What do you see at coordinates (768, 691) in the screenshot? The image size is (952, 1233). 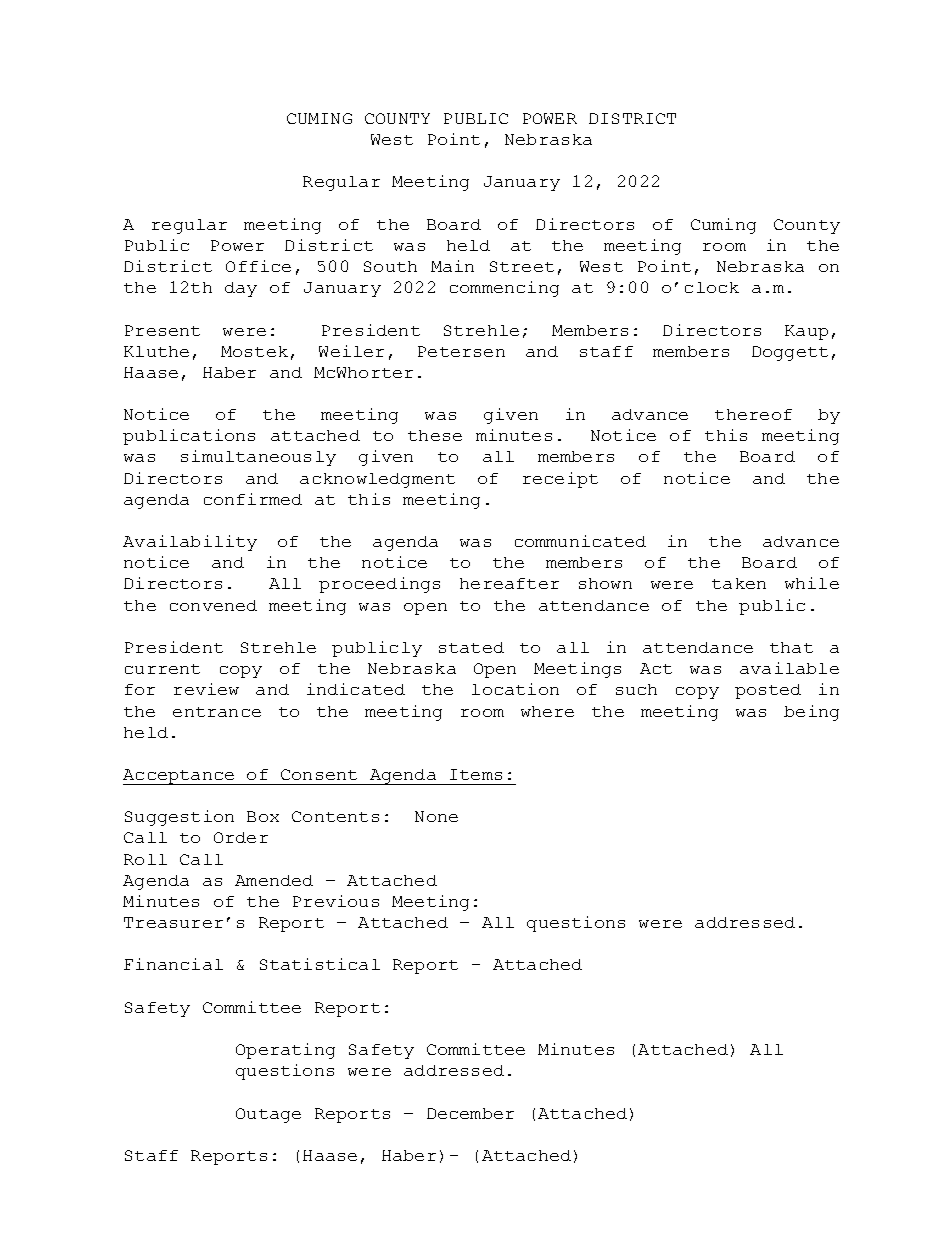 I see `posted` at bounding box center [768, 691].
